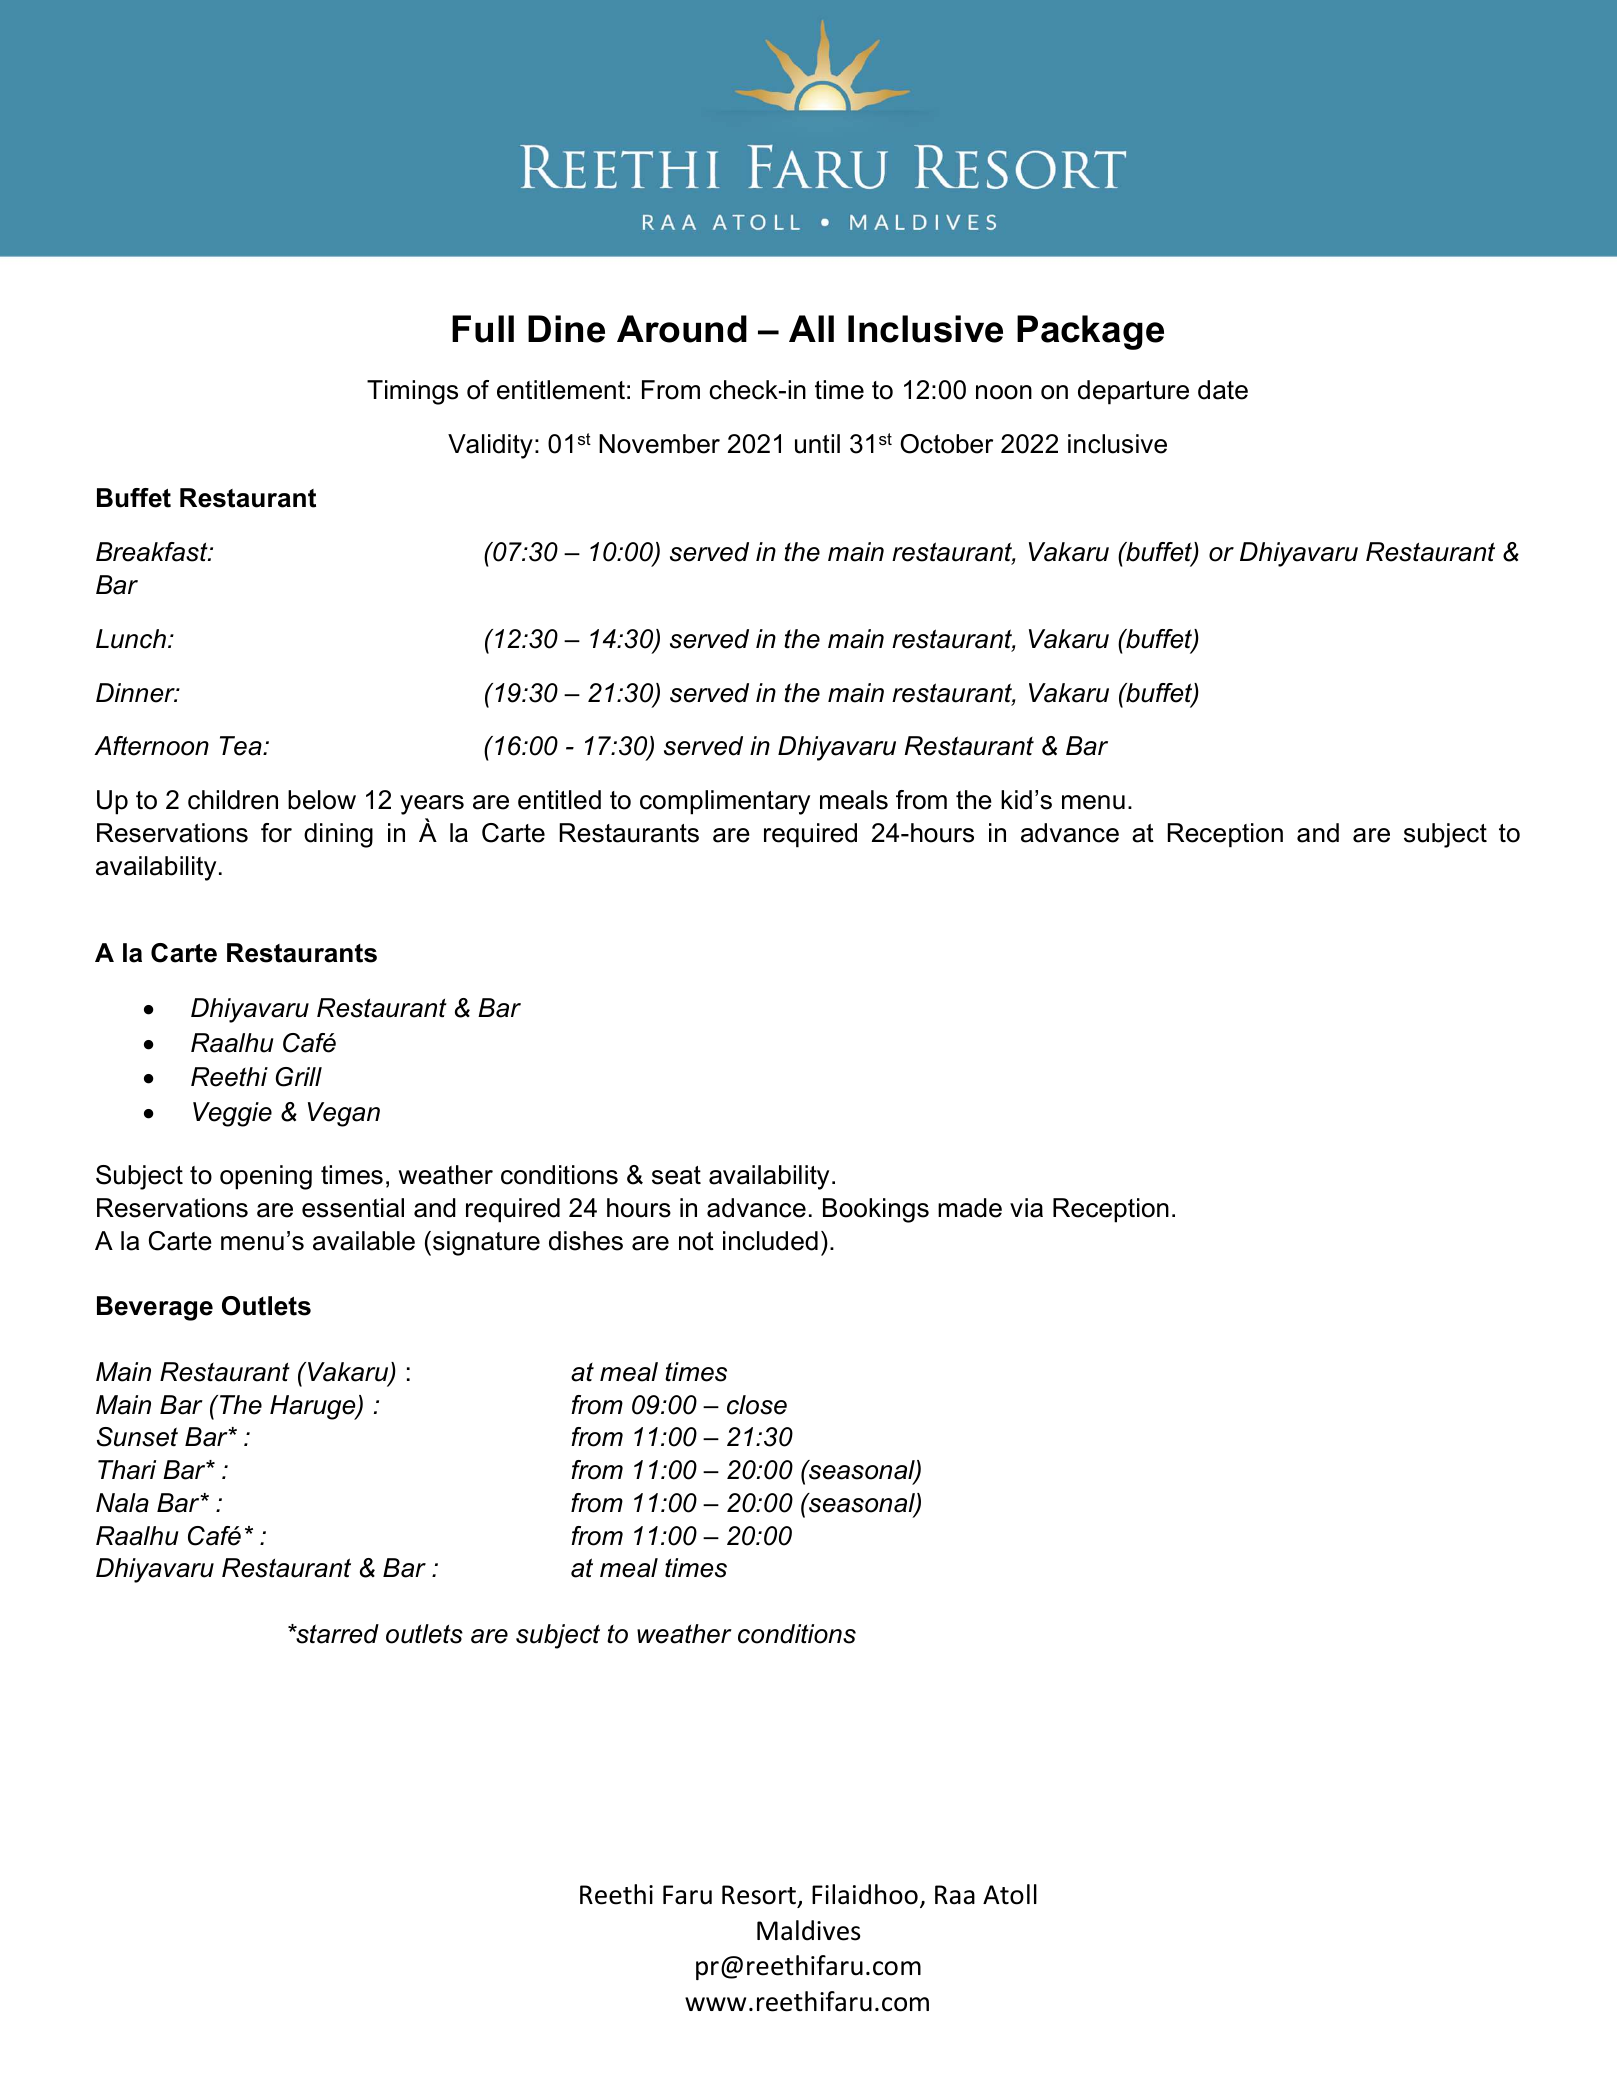 This page has height=2092, width=1617. Describe the element at coordinates (682, 329) in the page. I see `Around` at that location.
